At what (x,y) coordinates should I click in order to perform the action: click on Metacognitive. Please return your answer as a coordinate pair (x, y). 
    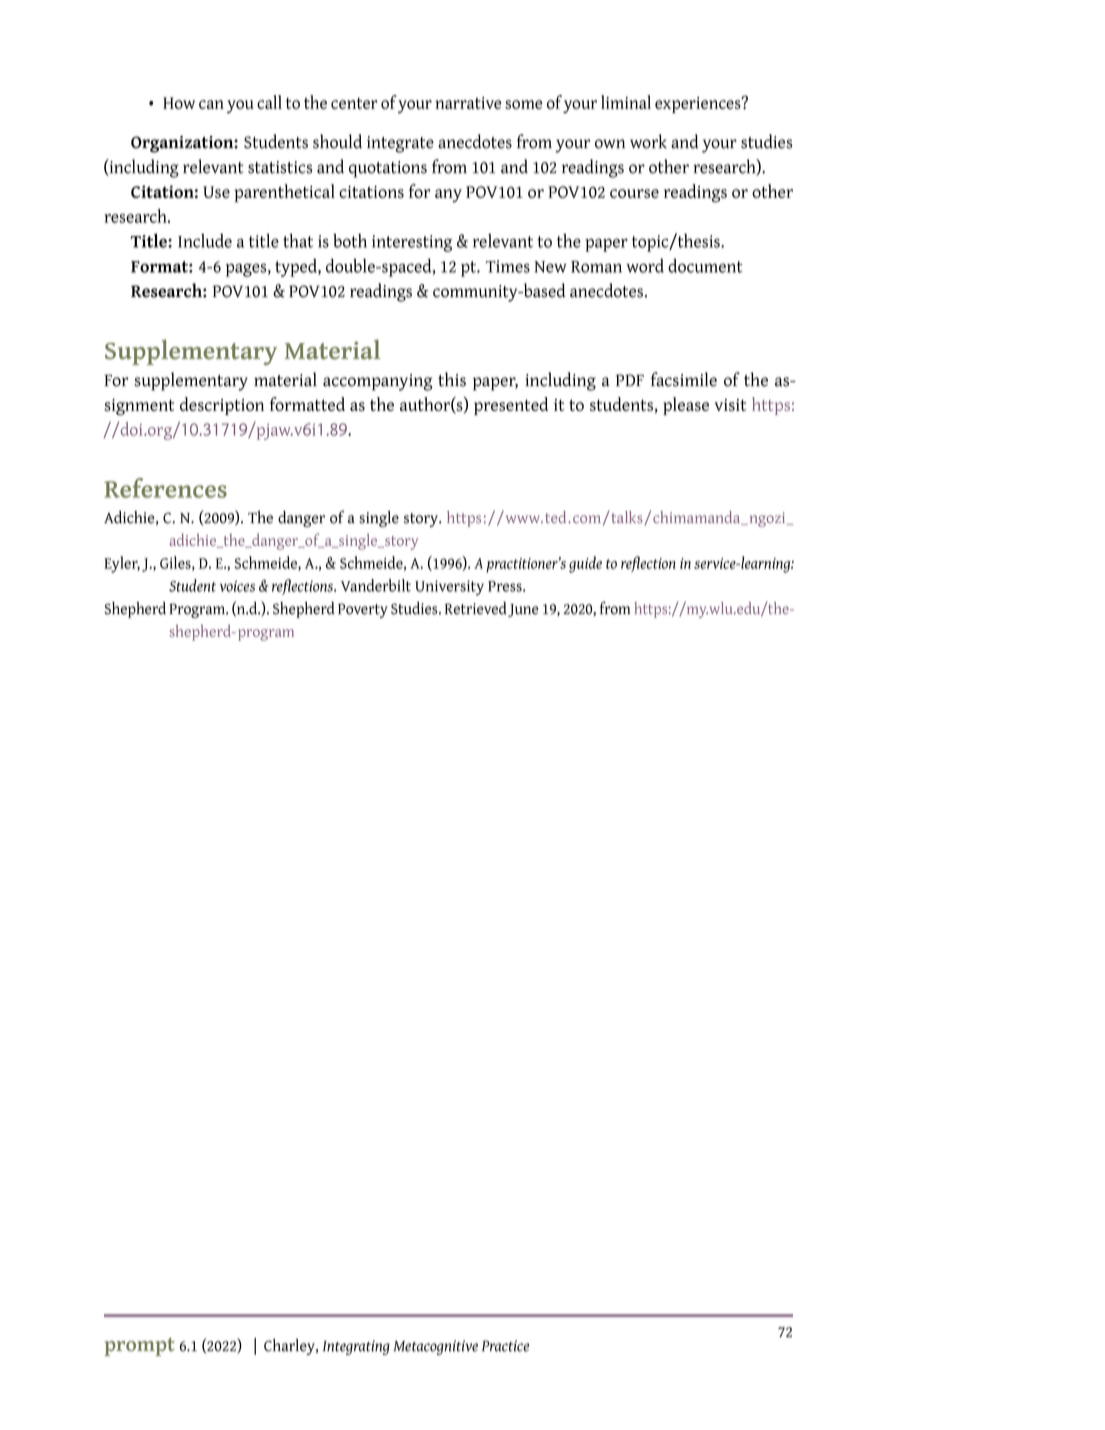
    Looking at the image, I should click on (435, 1347).
